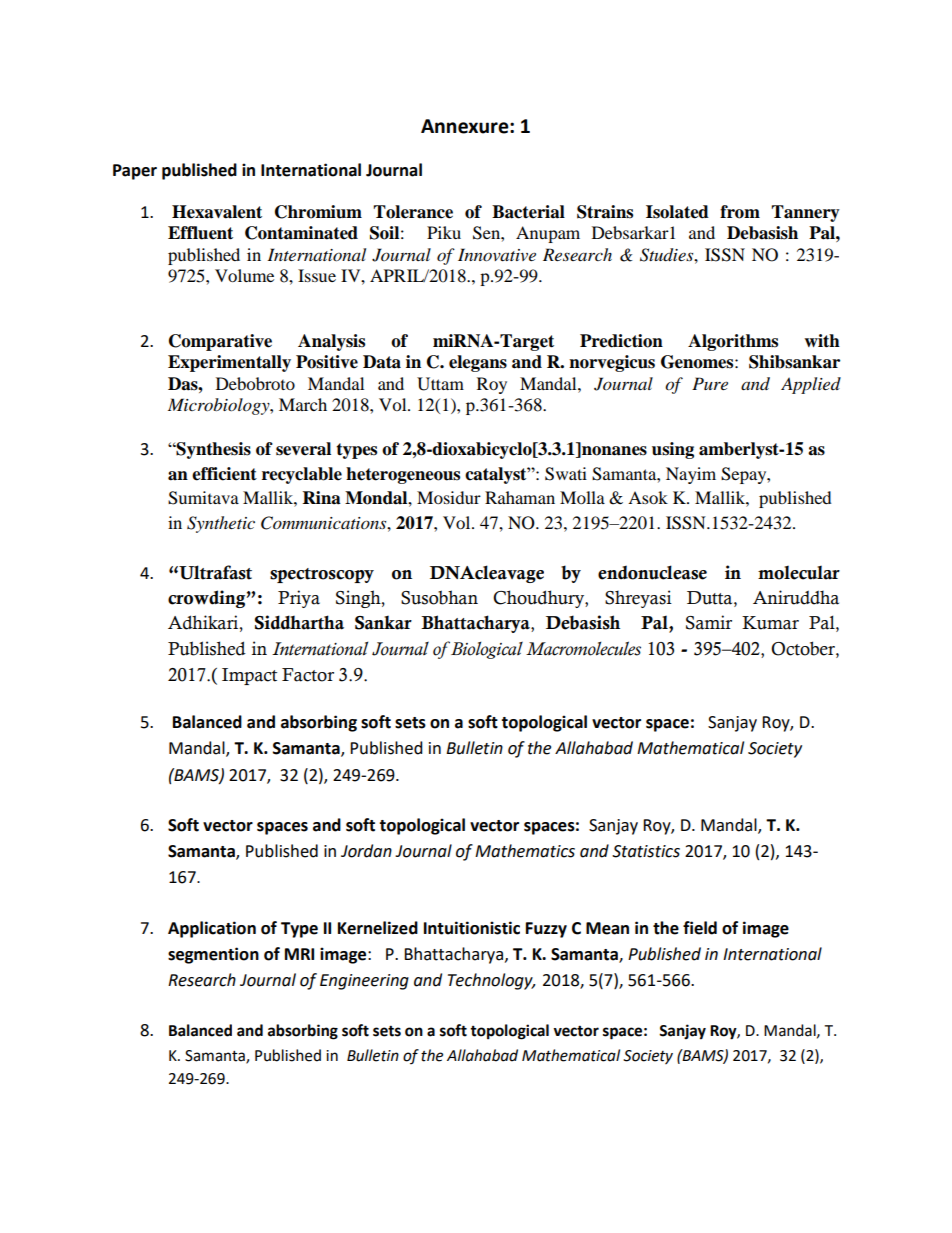 This page has width=952, height=1233. What do you see at coordinates (491, 981) in the page?
I see `Technology` at bounding box center [491, 981].
